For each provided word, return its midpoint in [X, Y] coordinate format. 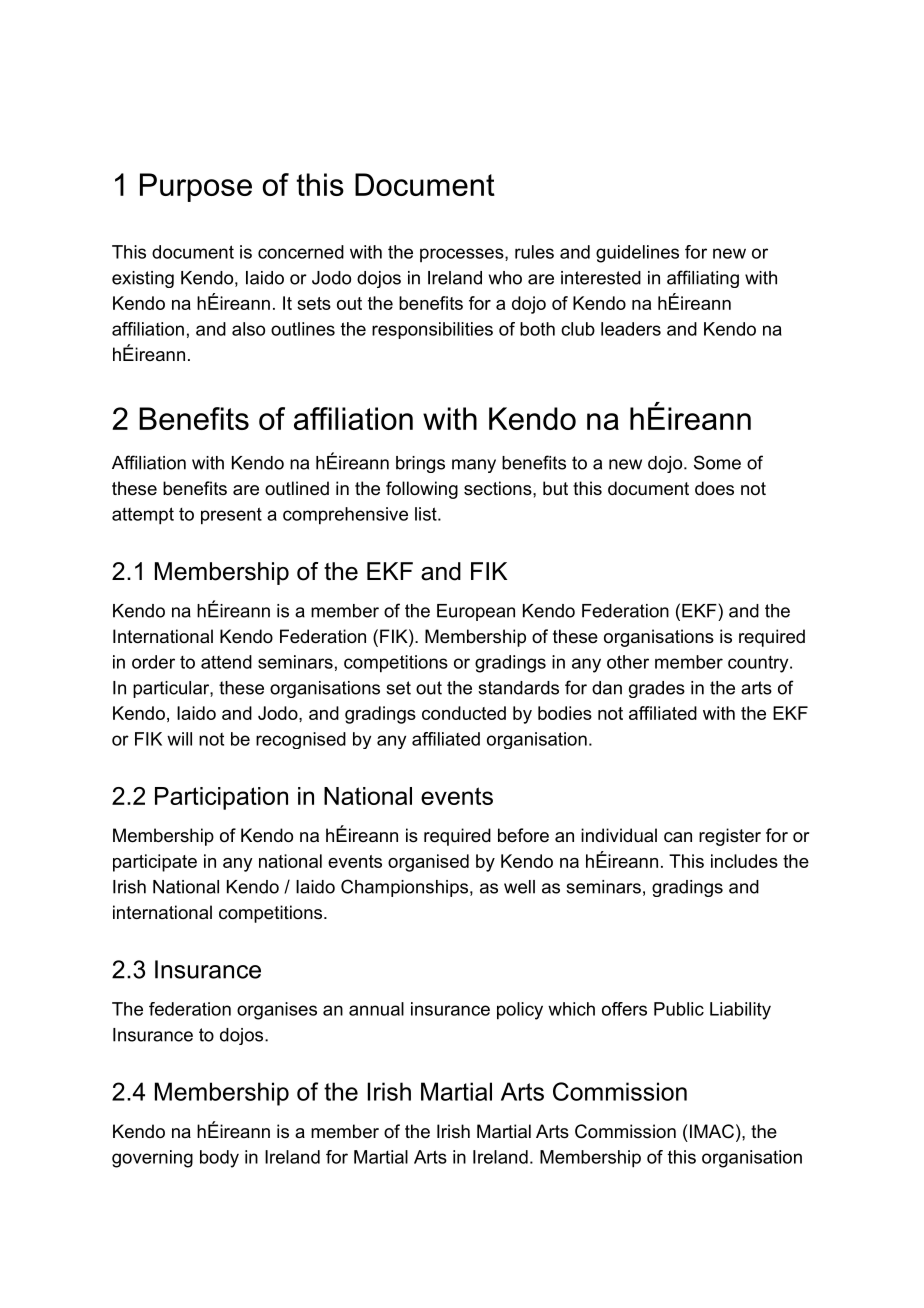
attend [226, 662]
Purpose [196, 187]
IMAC [710, 1131]
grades [657, 689]
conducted [464, 713]
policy [520, 1011]
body [219, 1159]
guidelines [637, 254]
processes [462, 255]
